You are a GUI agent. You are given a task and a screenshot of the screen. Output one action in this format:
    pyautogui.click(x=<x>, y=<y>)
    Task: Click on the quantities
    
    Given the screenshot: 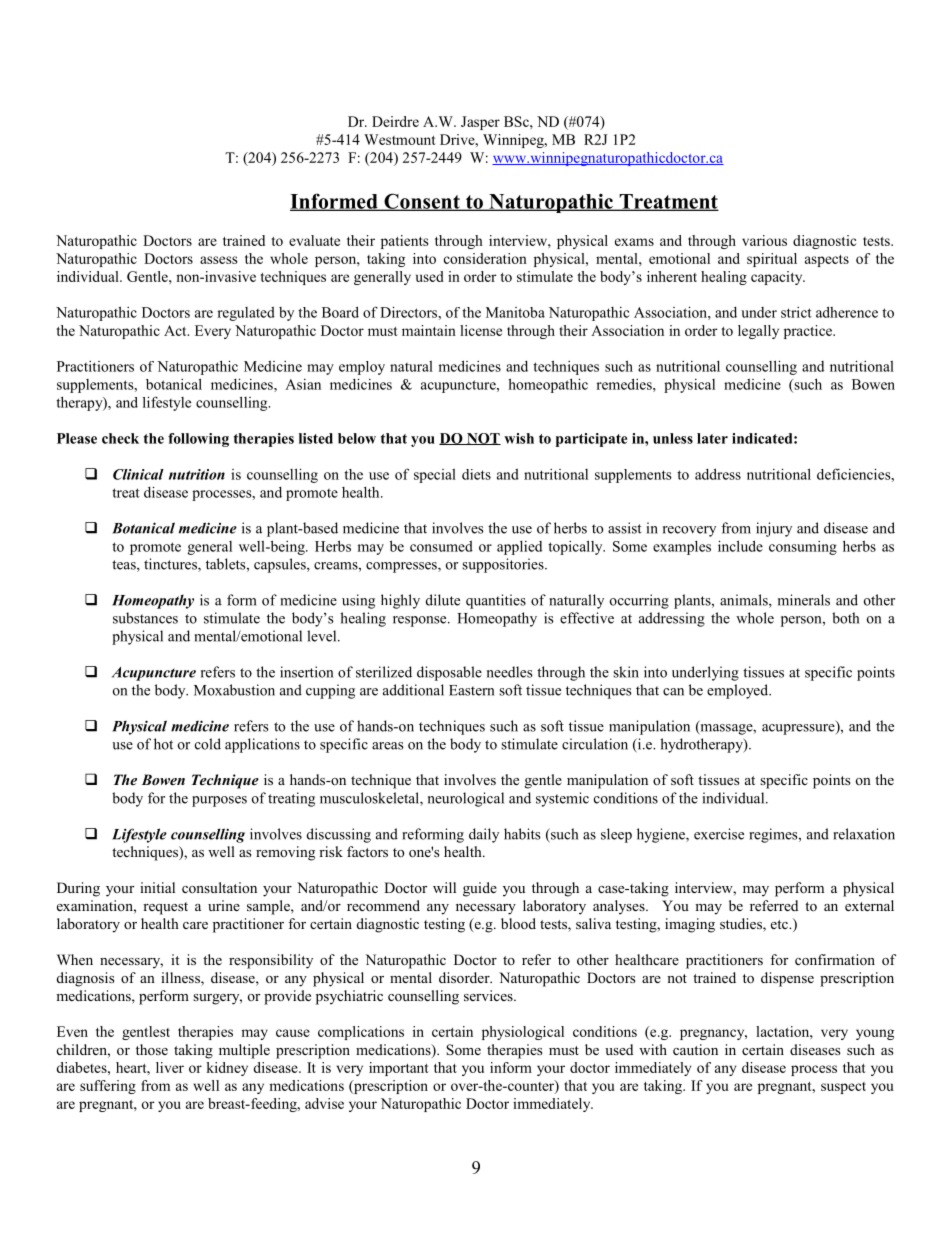 What is the action you would take?
    pyautogui.click(x=496, y=601)
